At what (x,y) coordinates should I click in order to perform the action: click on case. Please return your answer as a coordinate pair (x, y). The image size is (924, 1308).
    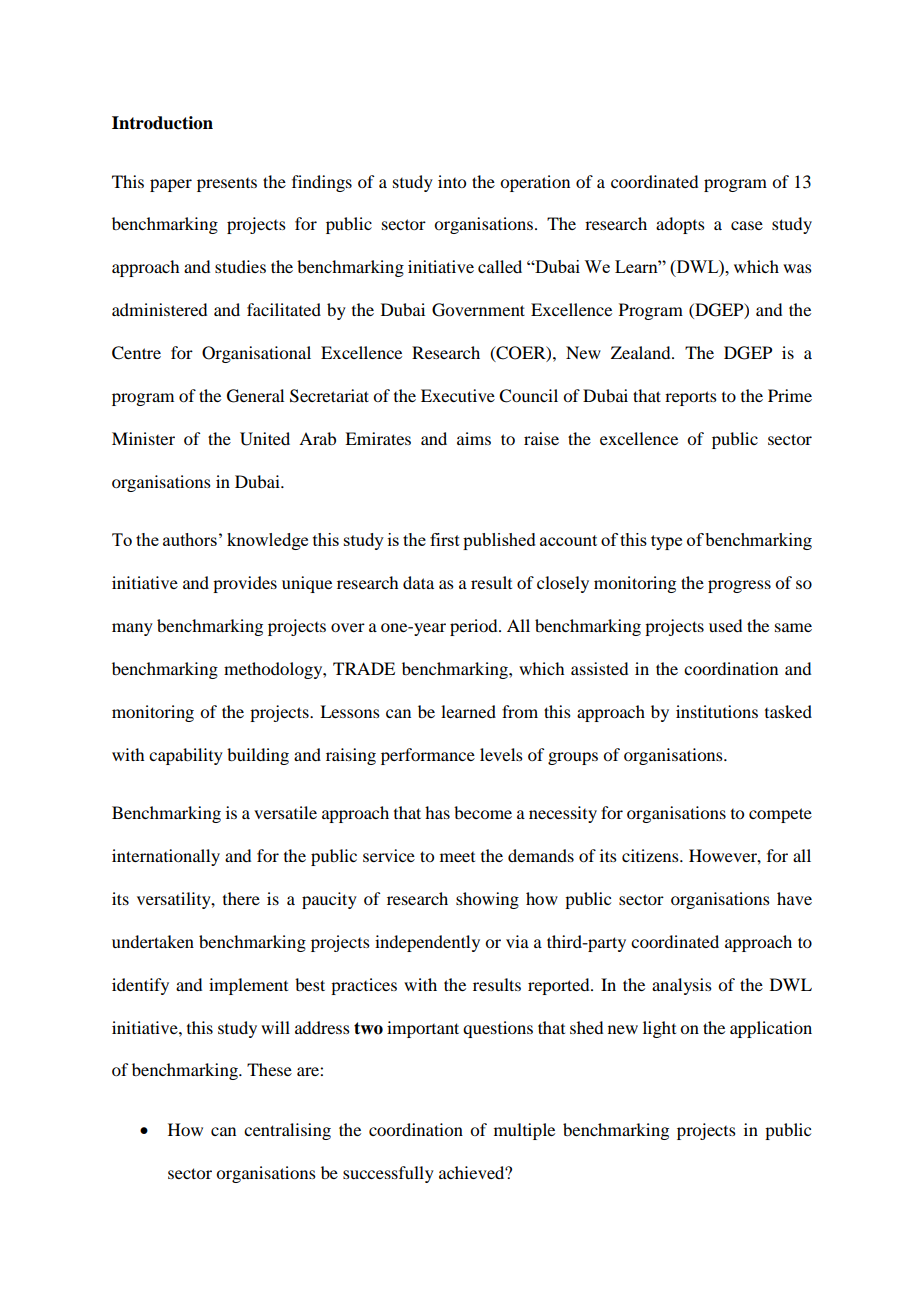
    Looking at the image, I should click on (747, 225).
